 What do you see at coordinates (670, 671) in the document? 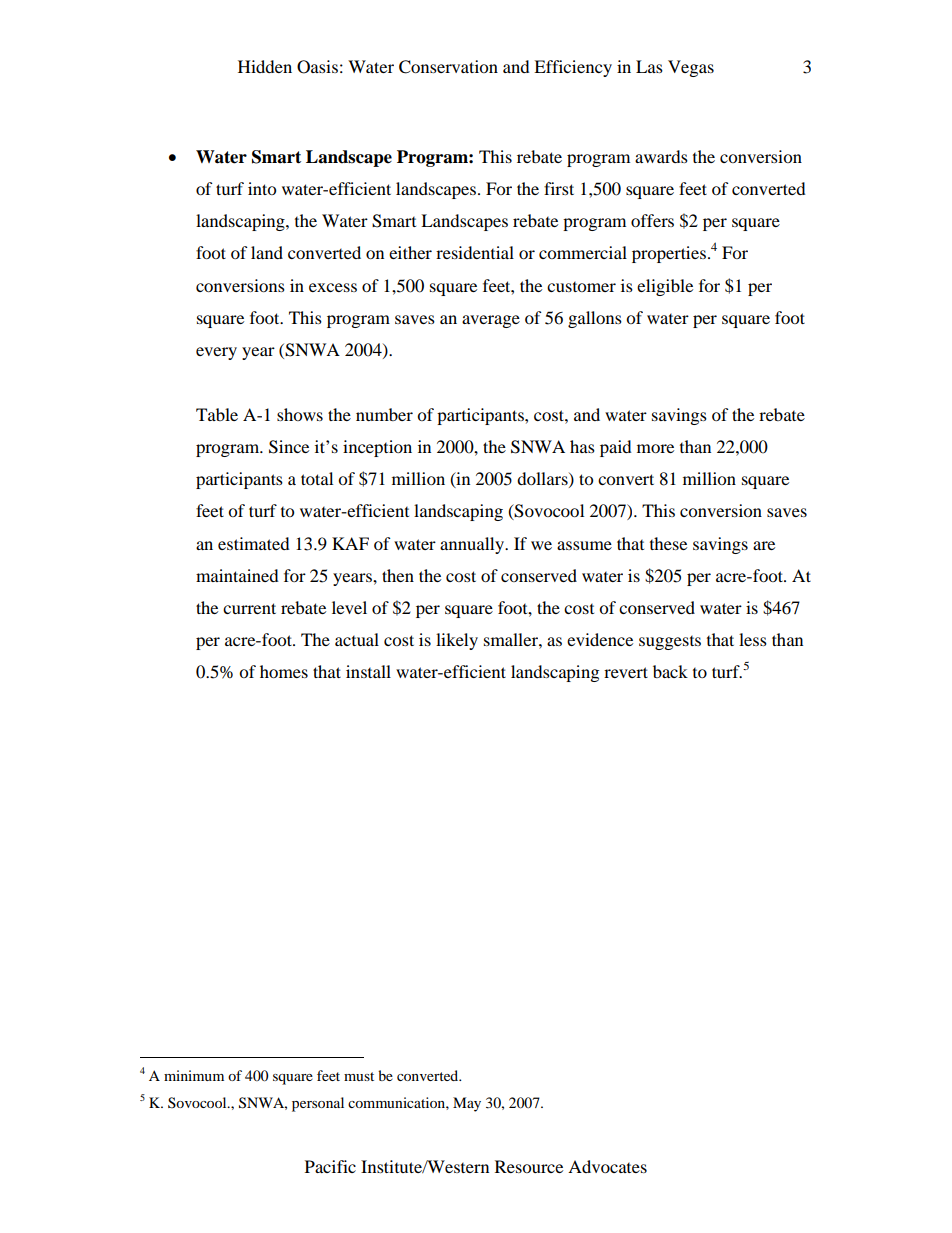
I see `back` at bounding box center [670, 671].
